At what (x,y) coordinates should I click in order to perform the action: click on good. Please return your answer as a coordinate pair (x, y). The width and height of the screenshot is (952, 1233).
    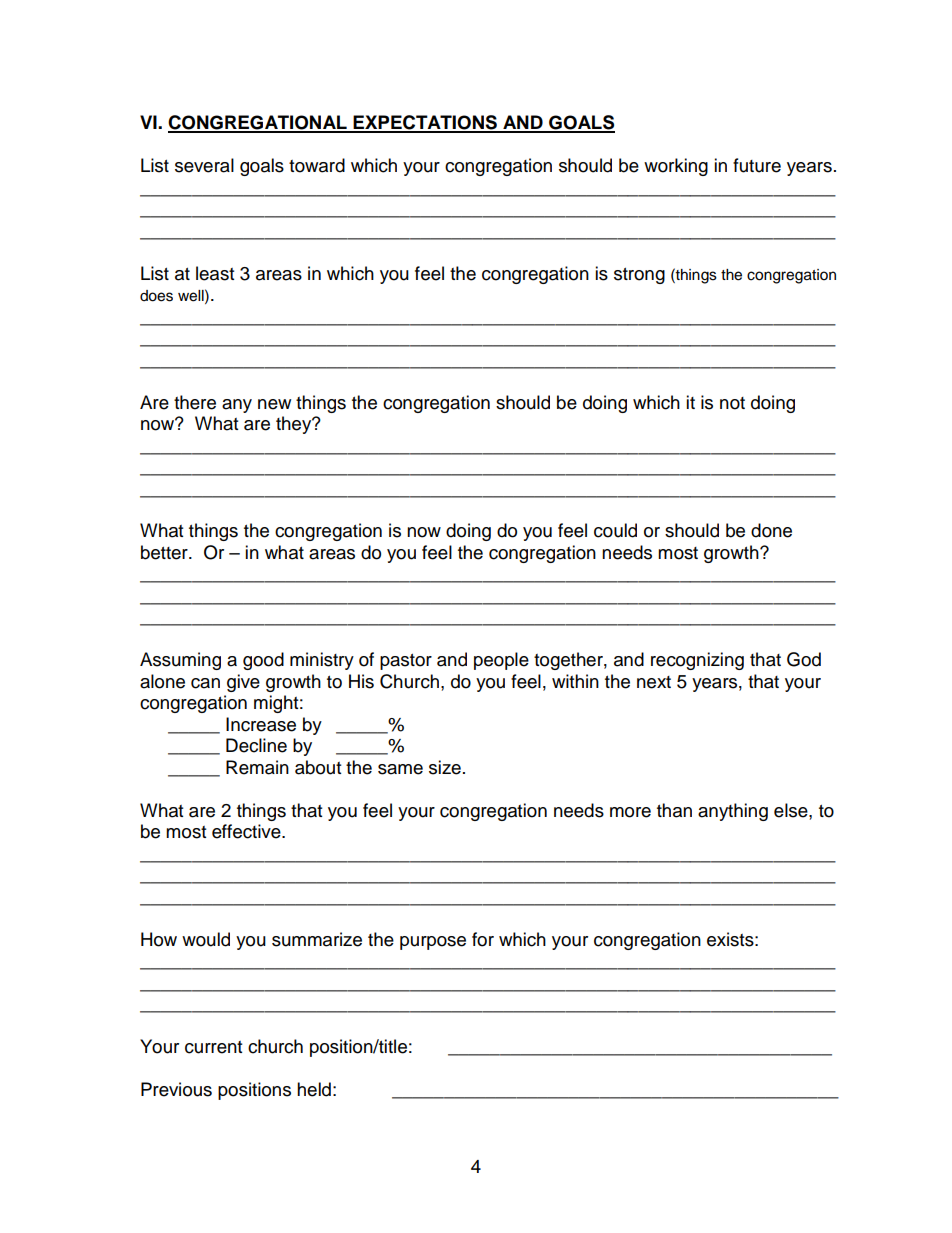
    Looking at the image, I should click on (263, 661).
